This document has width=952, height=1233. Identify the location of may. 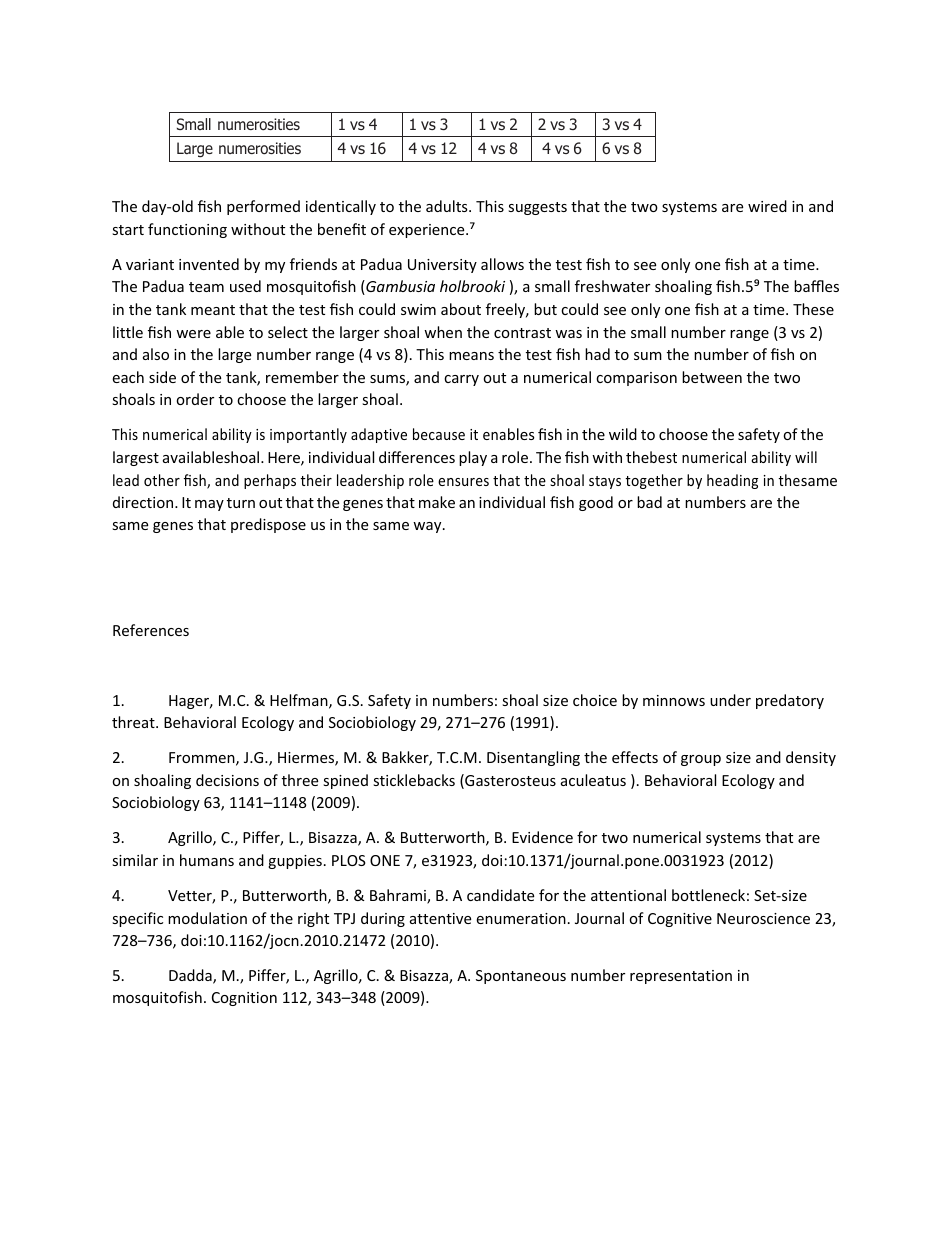
(209, 505).
